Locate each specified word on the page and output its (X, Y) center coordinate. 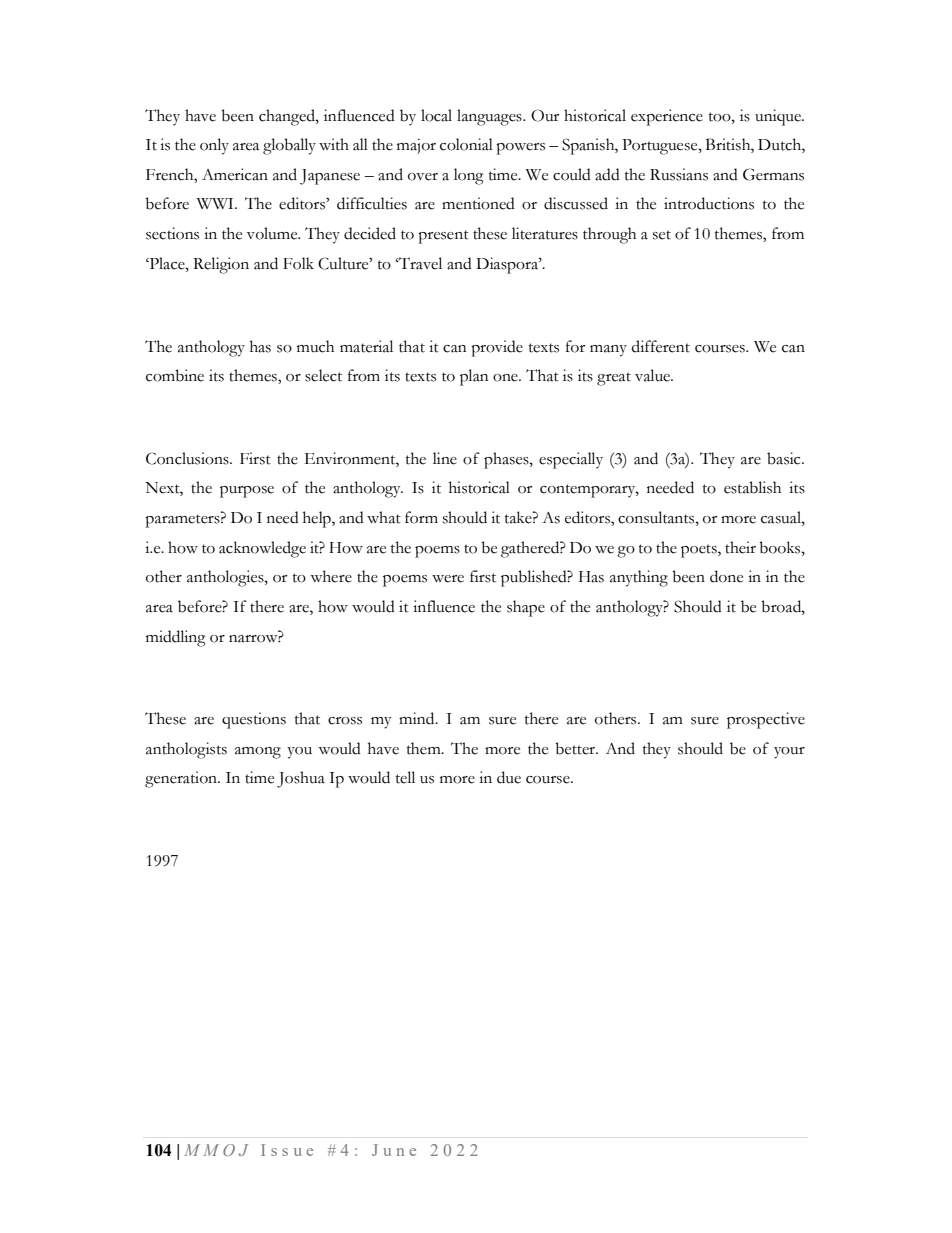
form (421, 517)
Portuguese (661, 147)
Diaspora (508, 265)
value (654, 375)
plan (474, 377)
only (214, 146)
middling (176, 638)
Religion (221, 265)
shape (526, 608)
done (726, 576)
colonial (466, 144)
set (662, 235)
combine (175, 375)
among (258, 753)
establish (752, 487)
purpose (247, 492)
